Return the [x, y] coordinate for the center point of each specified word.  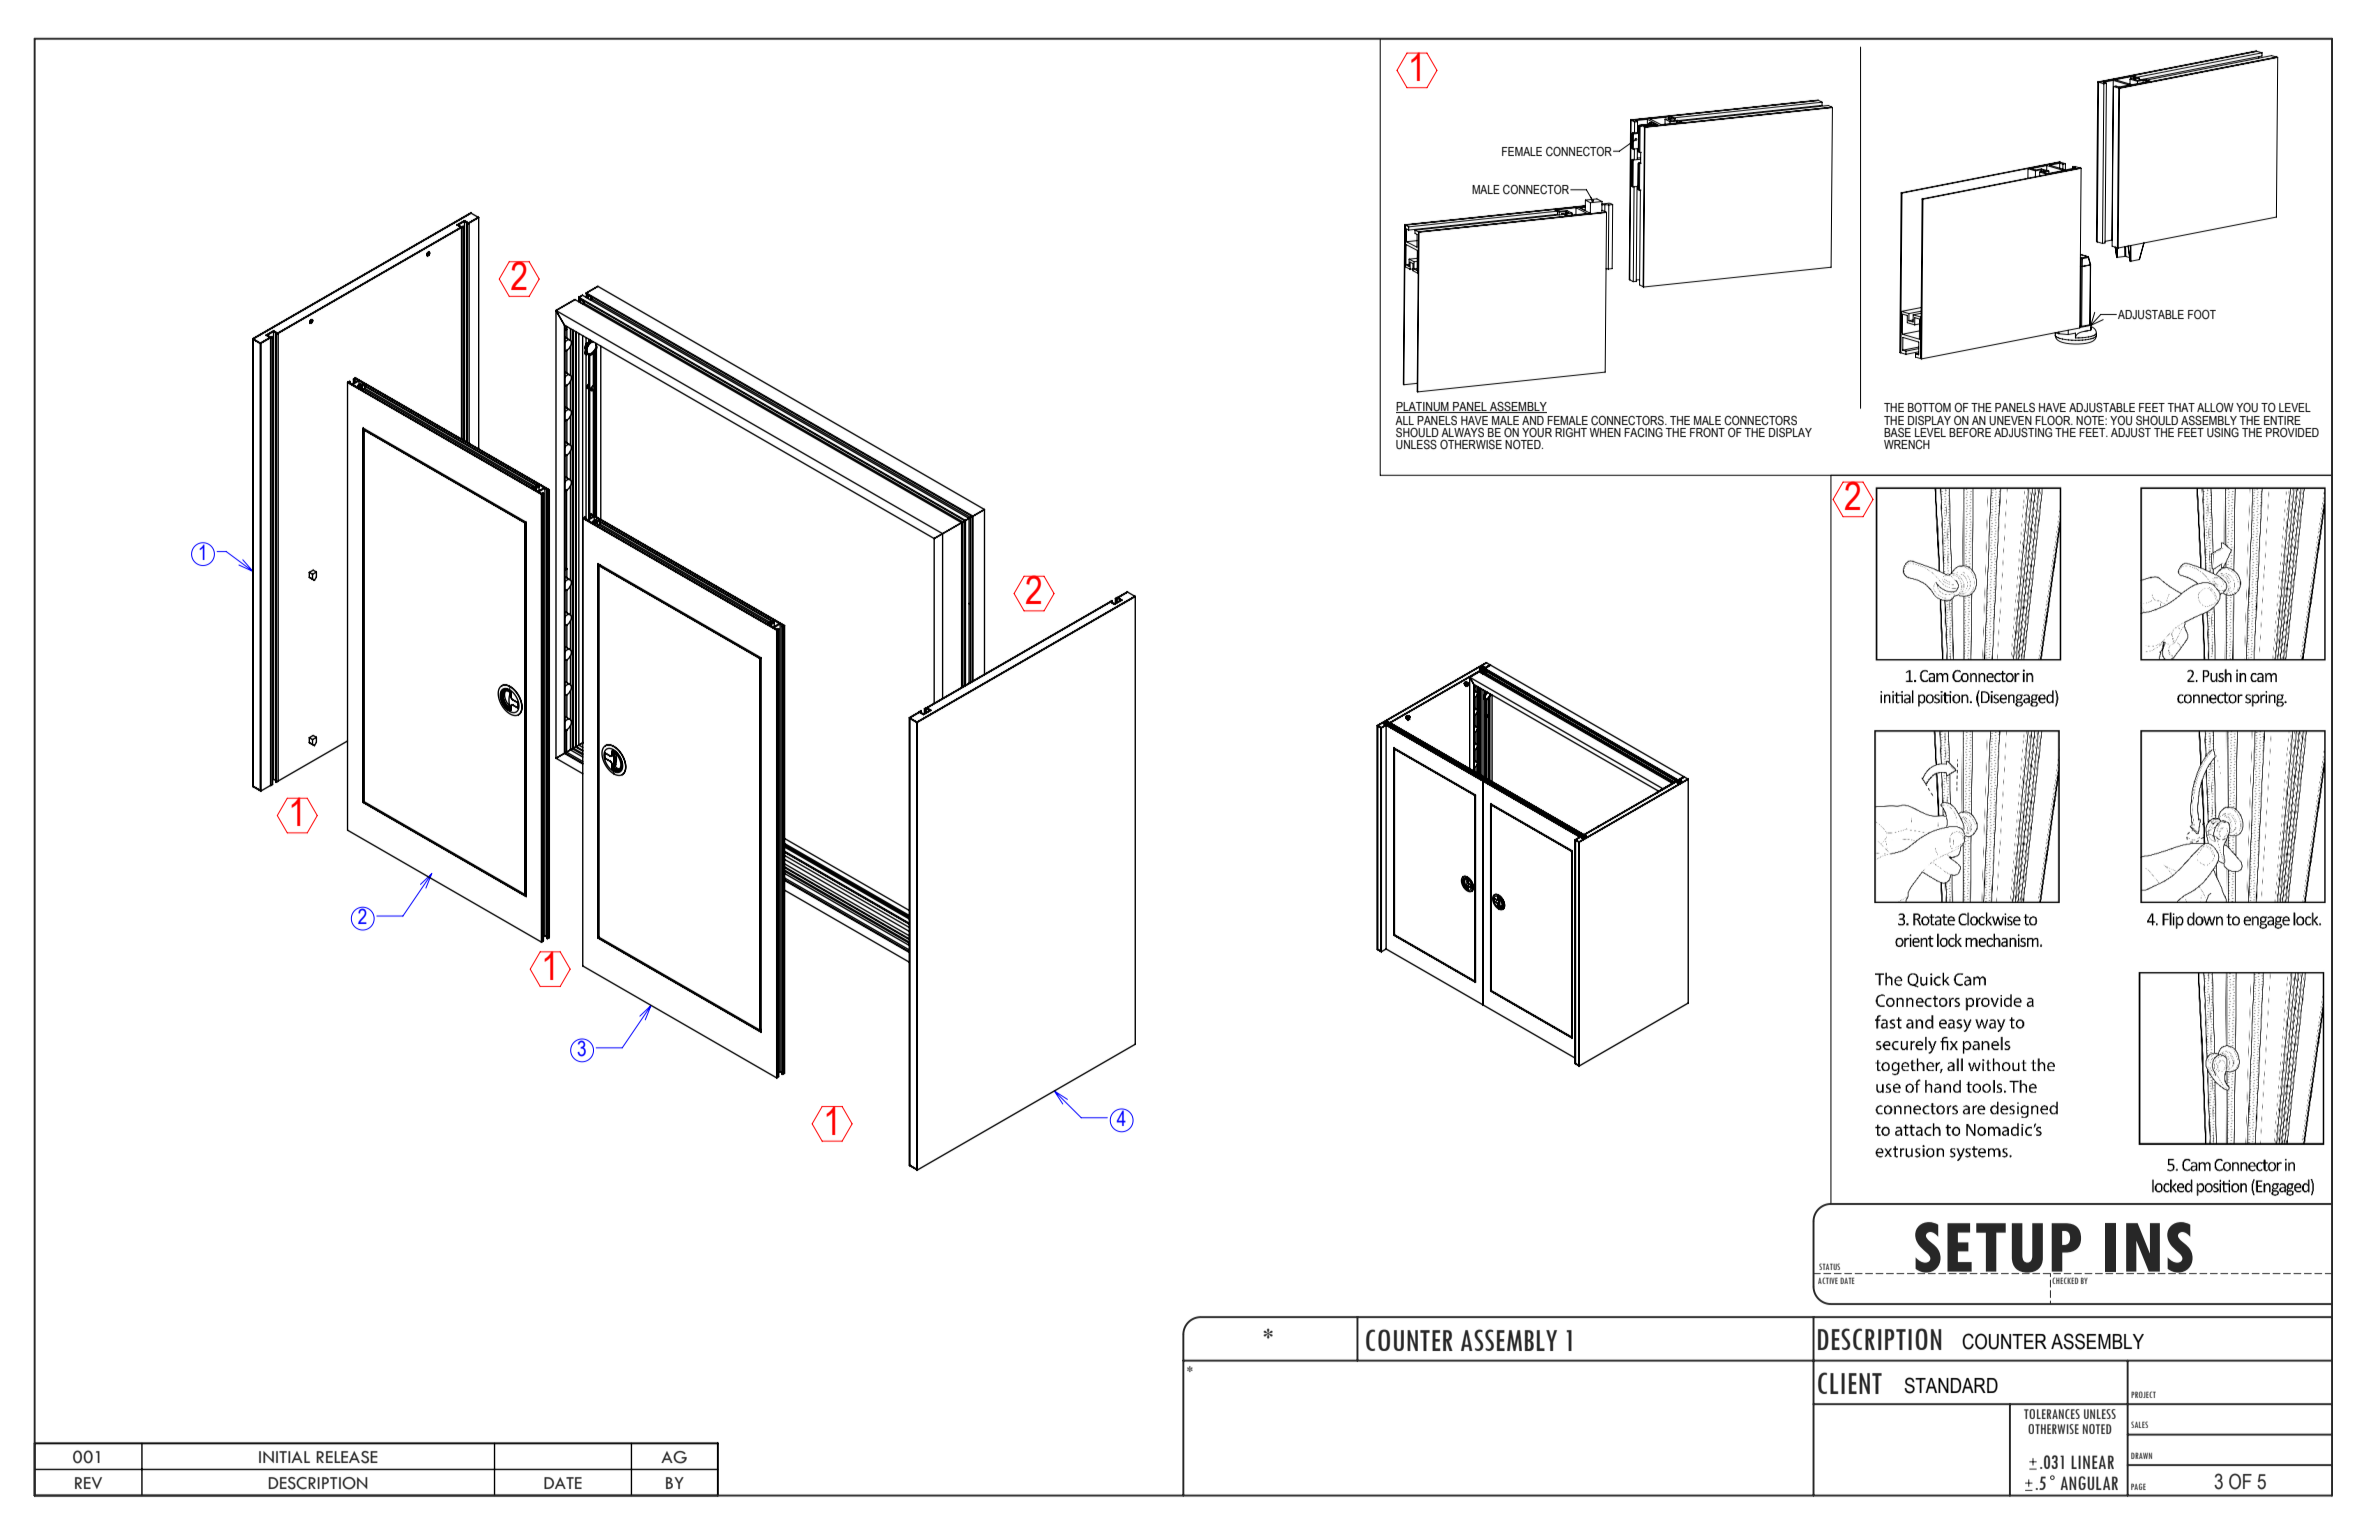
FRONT [1707, 432]
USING [2223, 432]
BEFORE [1971, 431]
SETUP [1997, 1248]
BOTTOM [1929, 407]
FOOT [2202, 314]
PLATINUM [1423, 407]
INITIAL [284, 1457]
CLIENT [1850, 1383]
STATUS [1829, 1266]
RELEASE [347, 1457]
